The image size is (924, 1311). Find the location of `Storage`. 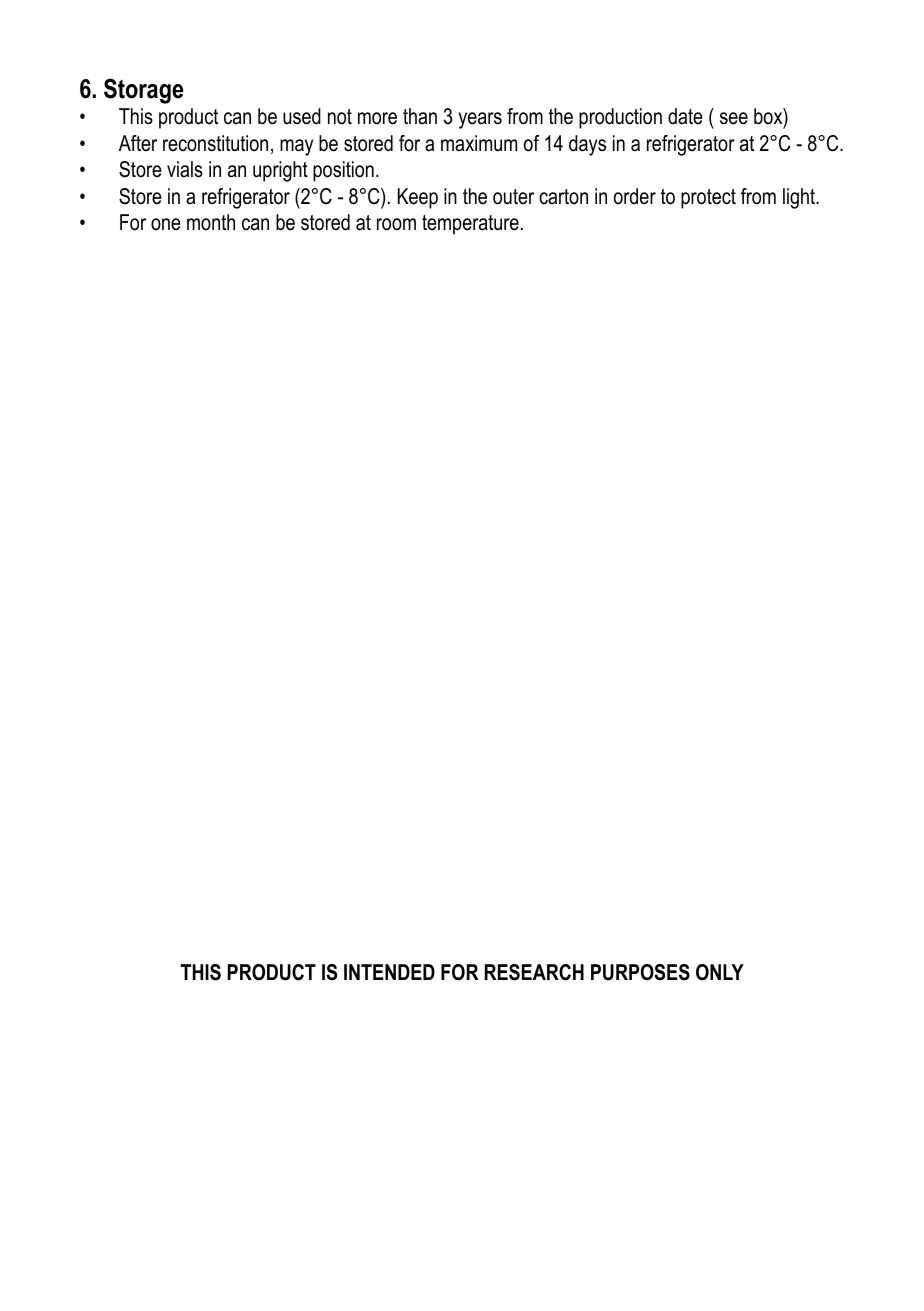

Storage is located at coordinates (143, 91).
